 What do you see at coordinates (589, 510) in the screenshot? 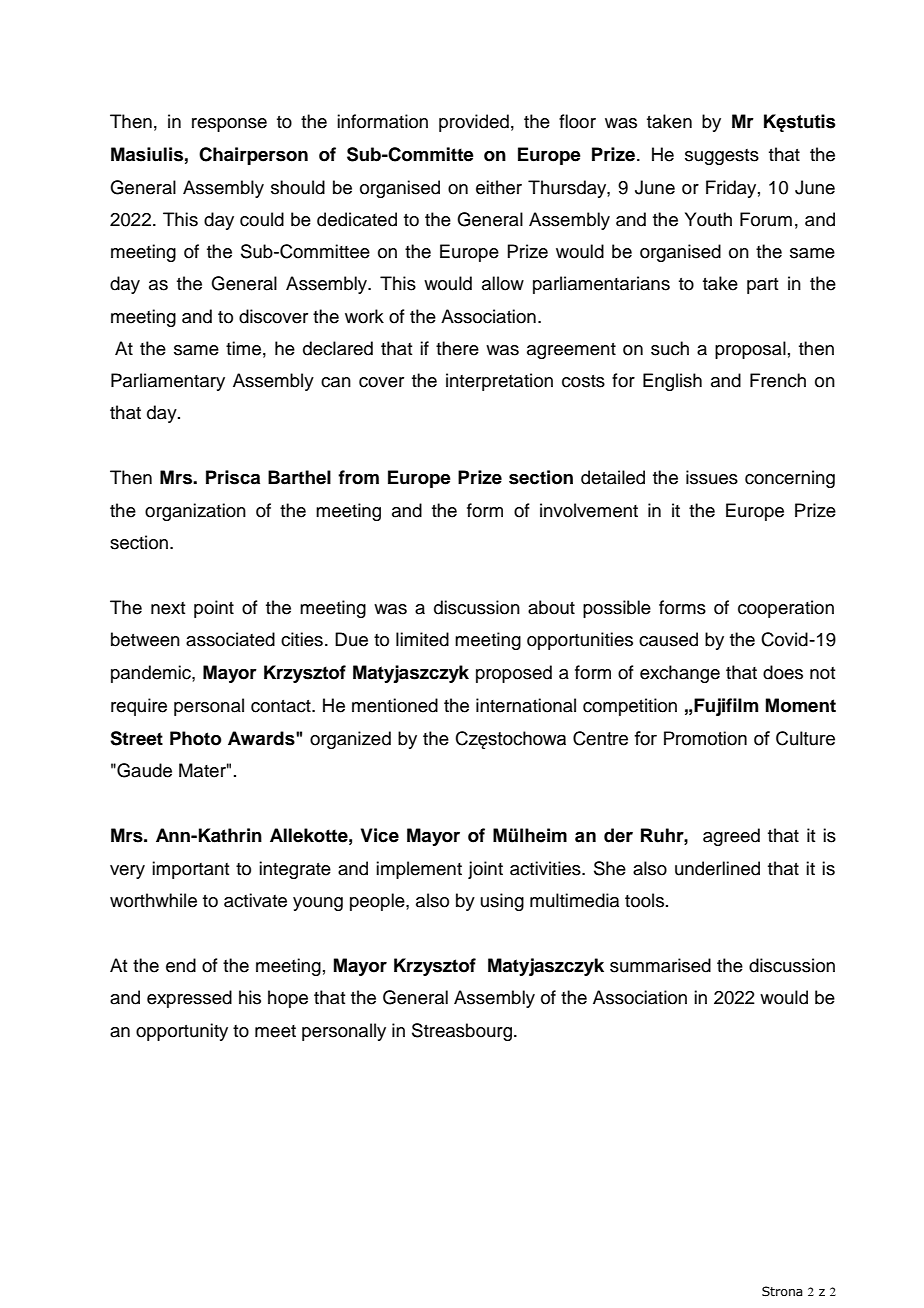
I see `involvement` at bounding box center [589, 510].
